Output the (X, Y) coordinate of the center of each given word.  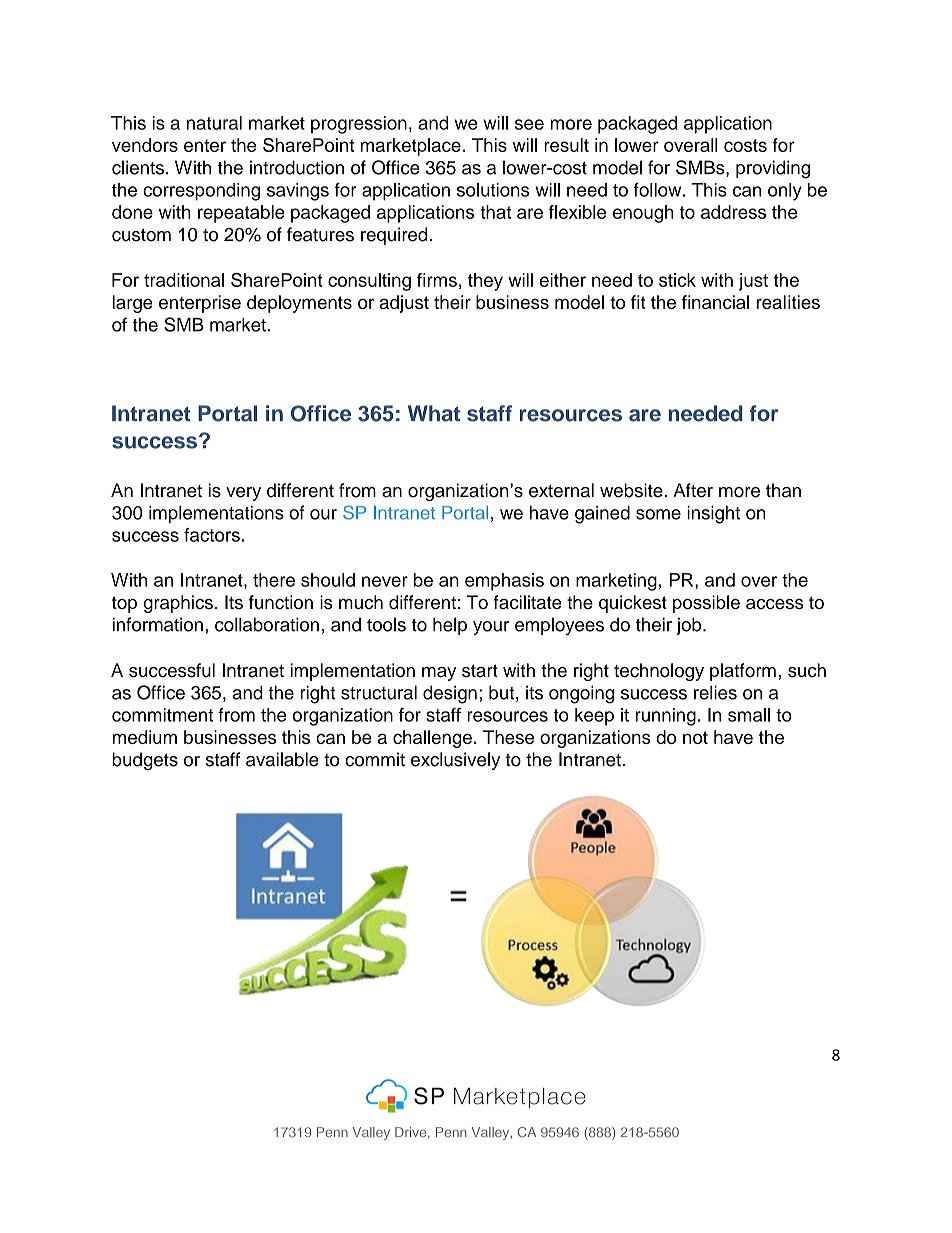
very (243, 494)
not (695, 737)
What (434, 413)
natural (214, 123)
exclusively (455, 761)
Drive (412, 1133)
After (693, 490)
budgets (145, 761)
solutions (493, 190)
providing (773, 169)
